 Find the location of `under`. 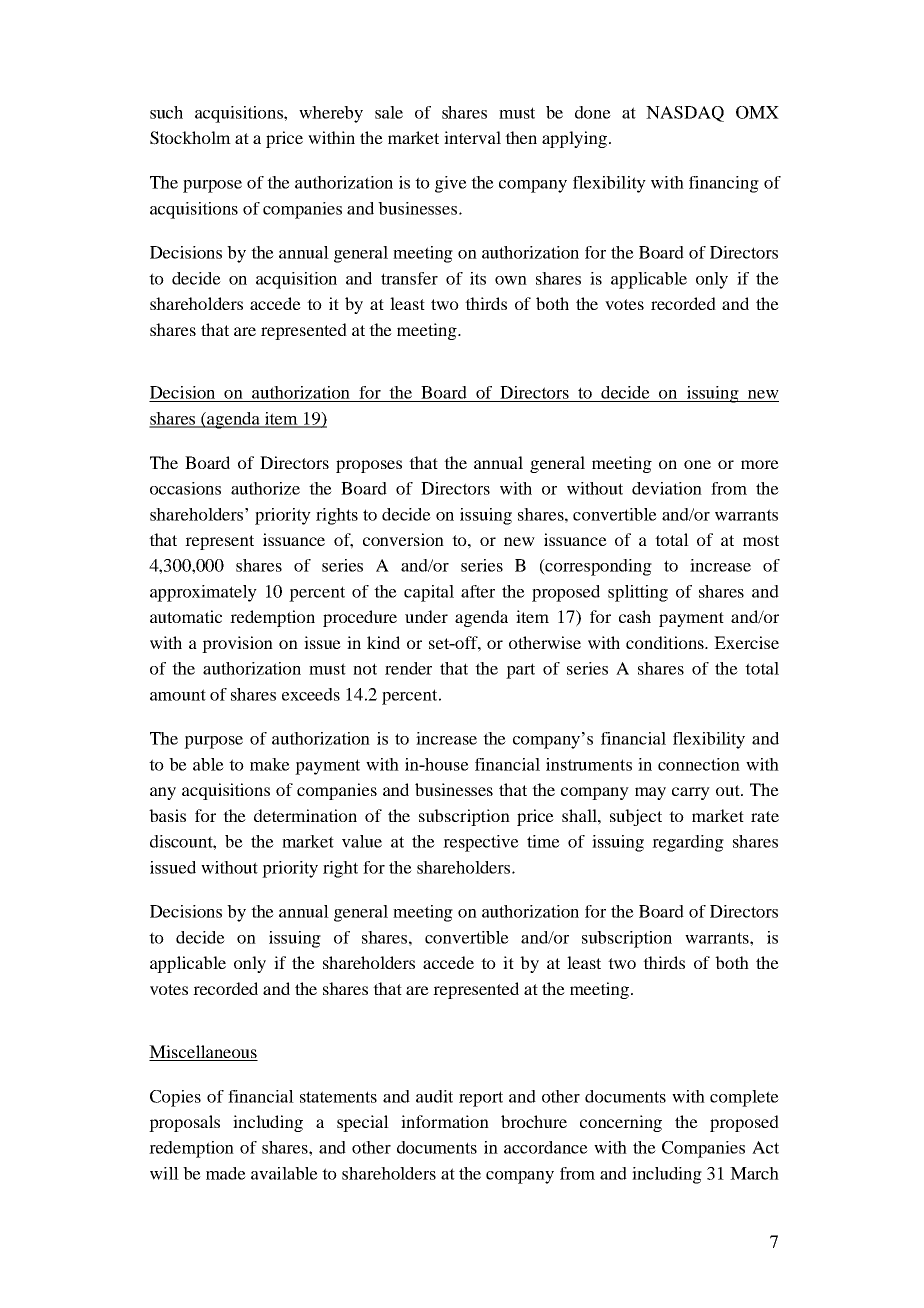

under is located at coordinates (426, 616).
